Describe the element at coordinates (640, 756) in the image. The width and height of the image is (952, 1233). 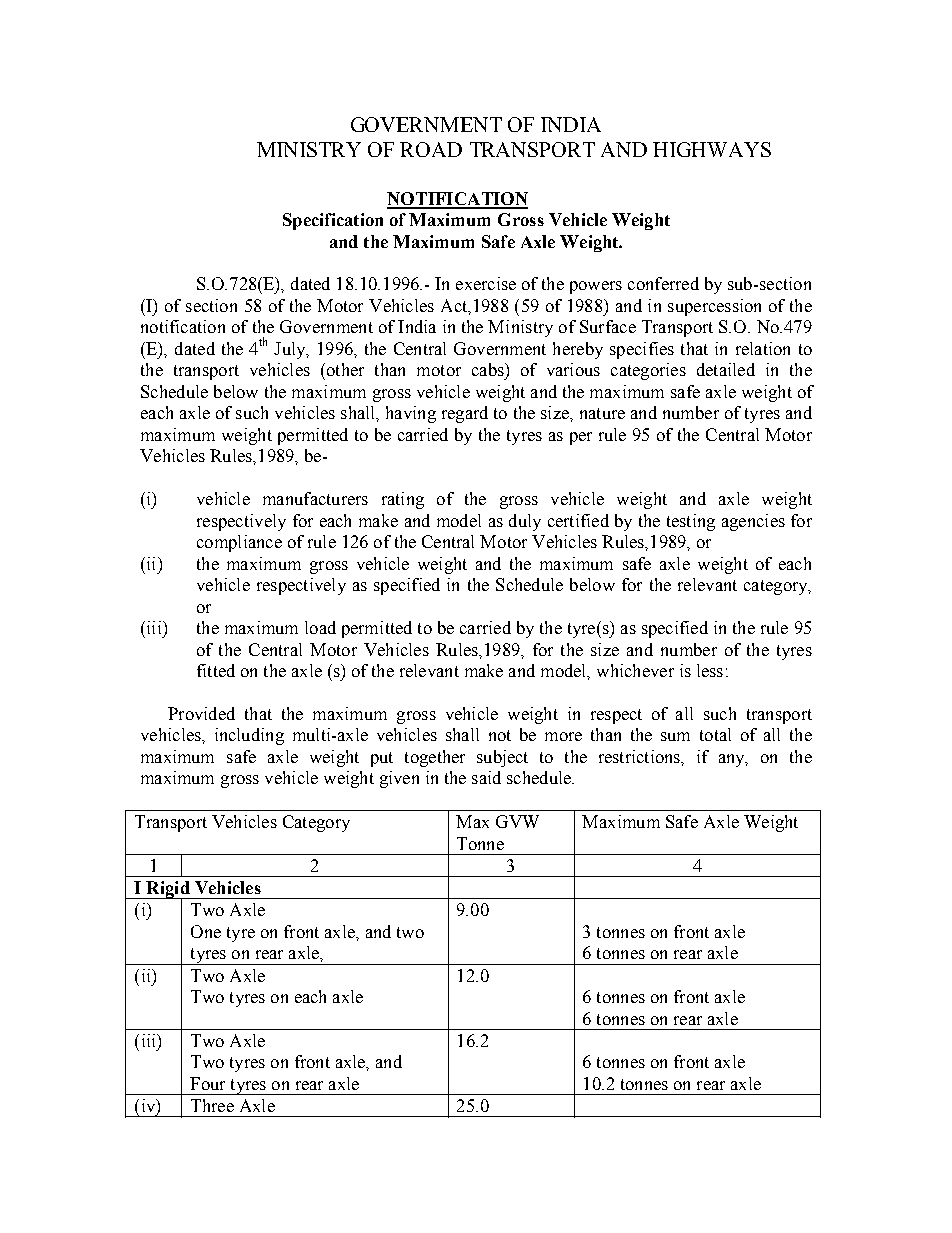
I see `restrictions` at that location.
